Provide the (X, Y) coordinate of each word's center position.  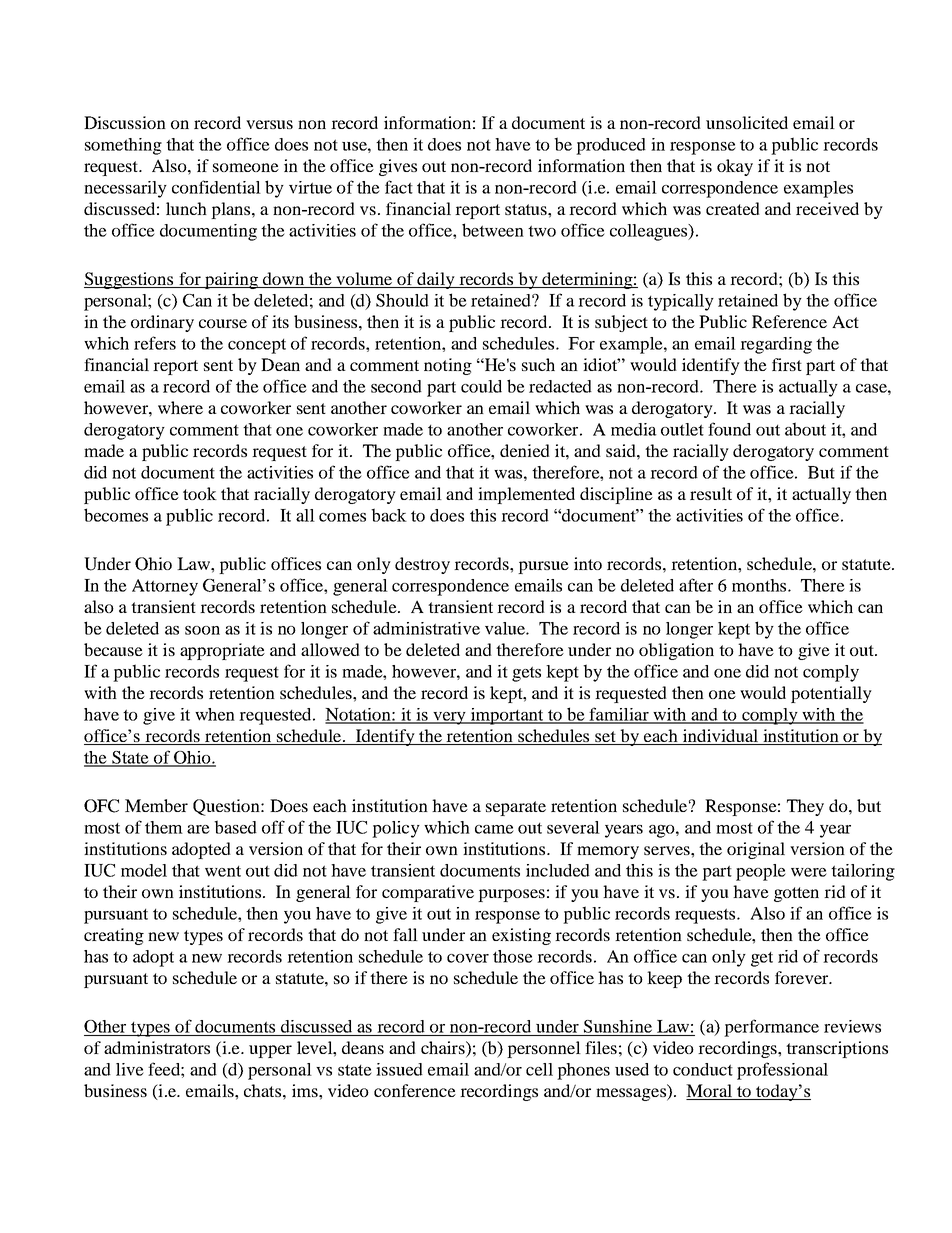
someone (246, 167)
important (507, 716)
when (215, 714)
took (200, 493)
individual (720, 737)
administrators (157, 1047)
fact (399, 187)
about (805, 429)
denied (525, 450)
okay (735, 167)
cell (539, 1069)
